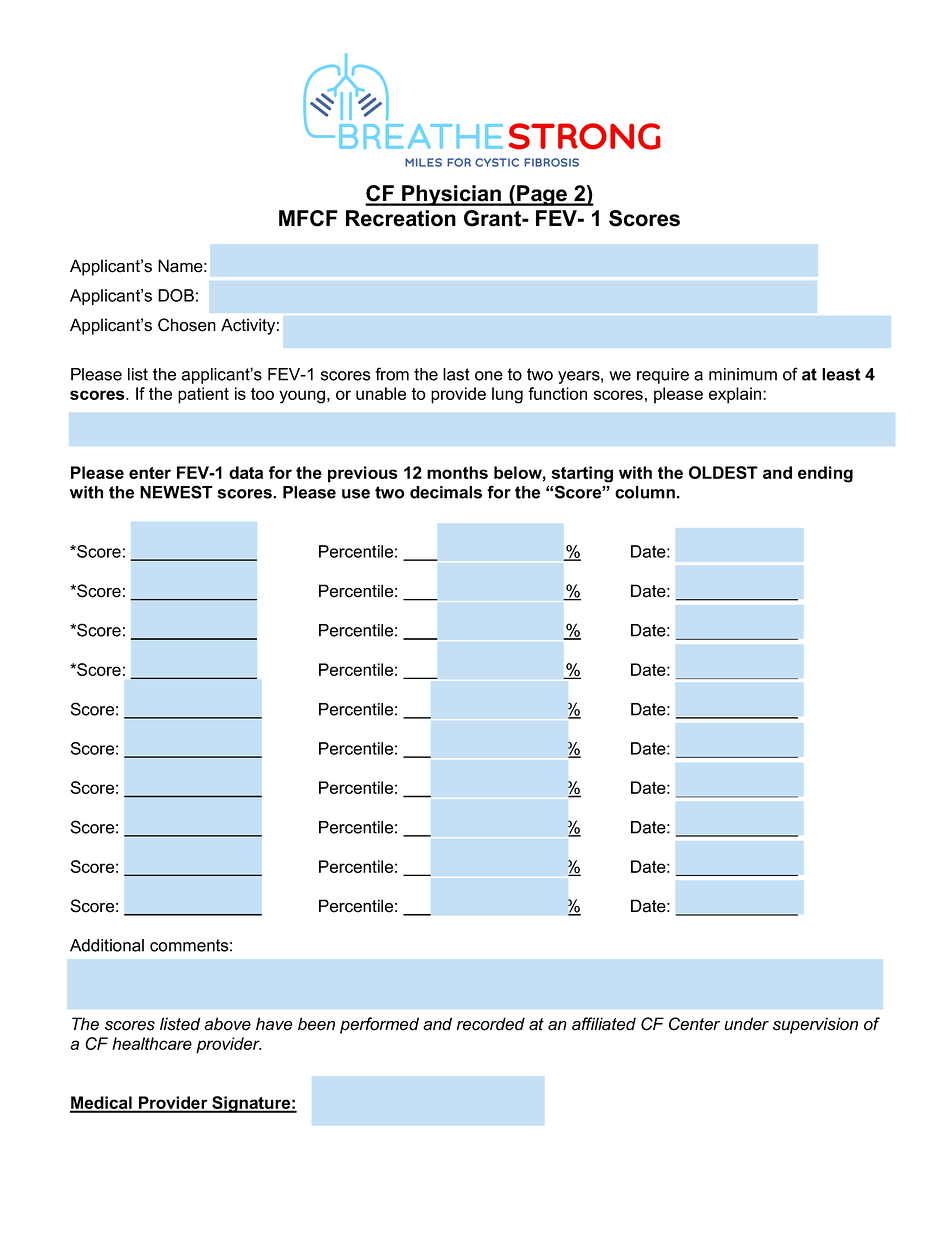 This screenshot has width=952, height=1233. What do you see at coordinates (491, 1024) in the screenshot?
I see `recorded` at bounding box center [491, 1024].
